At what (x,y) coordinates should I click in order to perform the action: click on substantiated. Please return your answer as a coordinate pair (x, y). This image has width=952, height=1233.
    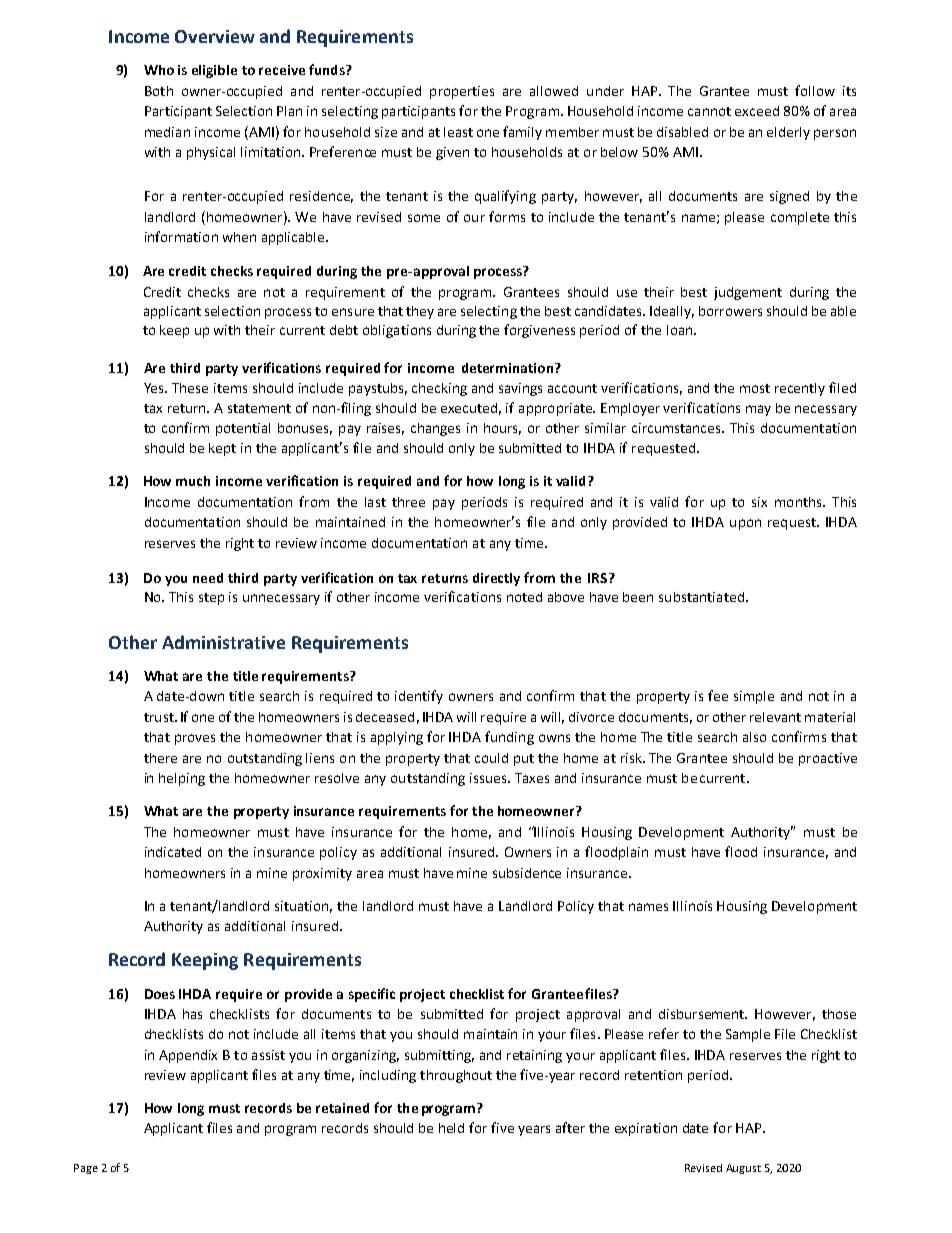
    Looking at the image, I should click on (701, 597).
